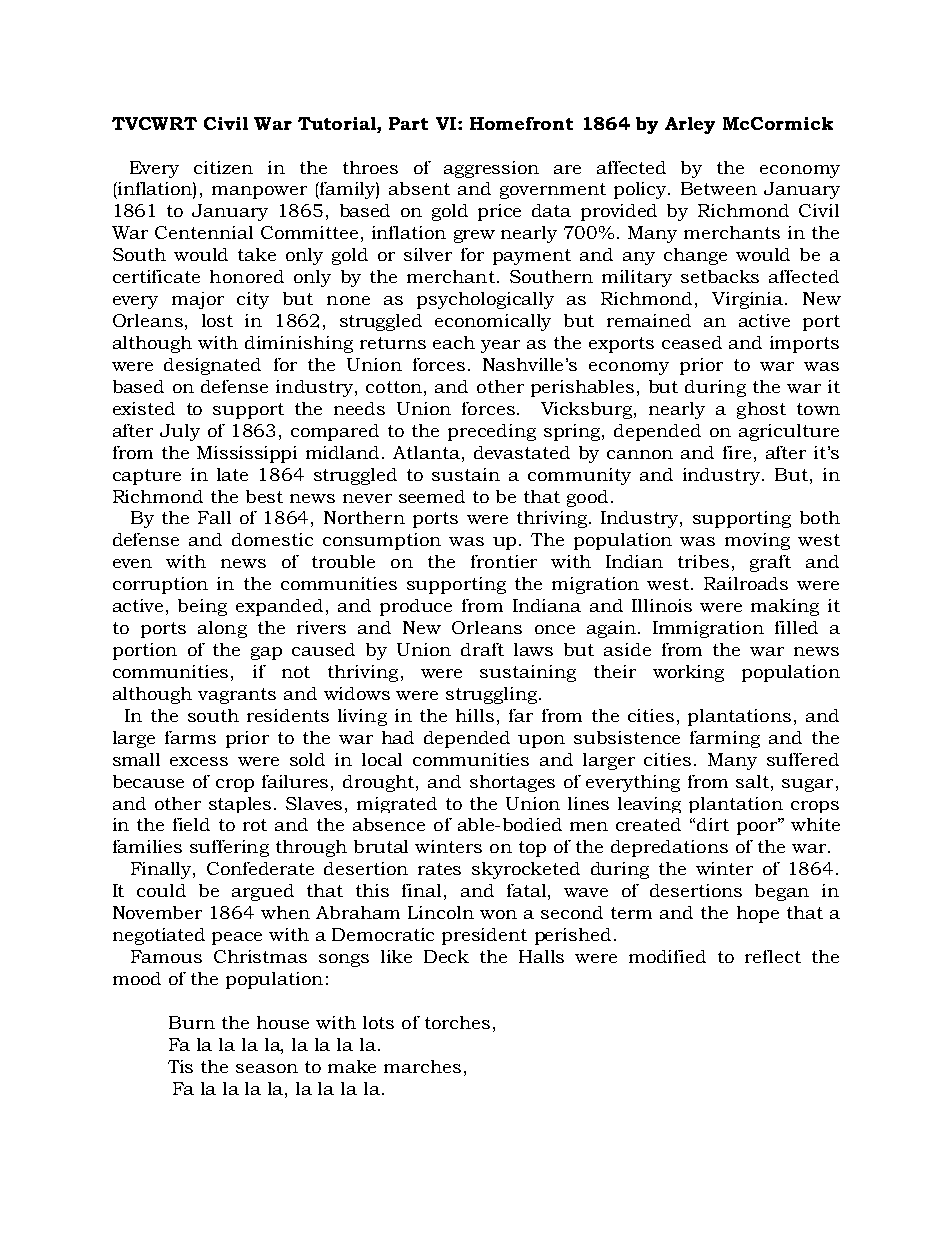 The height and width of the screenshot is (1233, 952). Describe the element at coordinates (457, 1022) in the screenshot. I see `torches` at that location.
